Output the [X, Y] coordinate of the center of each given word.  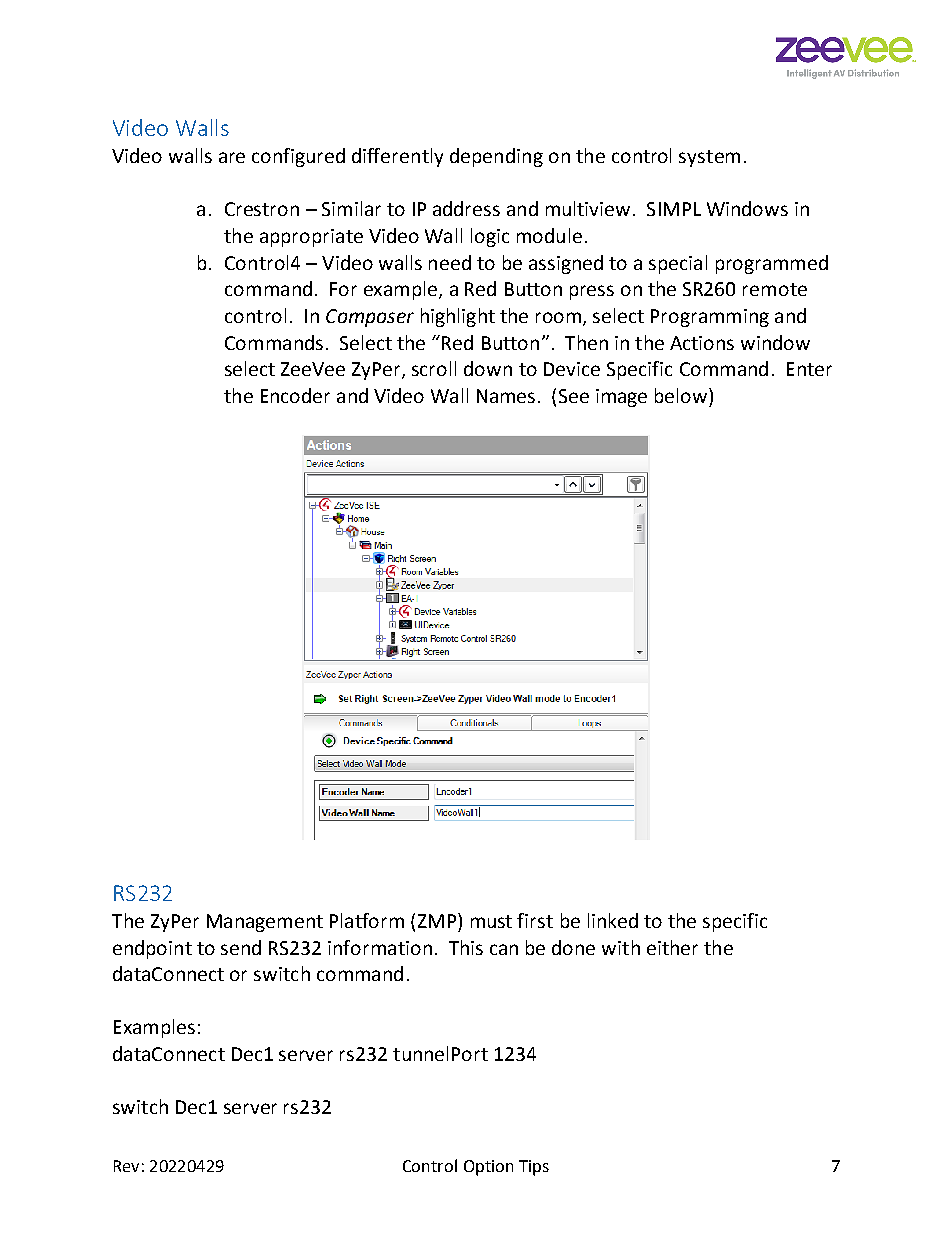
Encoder [295, 395]
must [491, 921]
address [466, 208]
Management [265, 923]
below [682, 395]
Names [506, 396]
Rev [126, 1166]
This [466, 947]
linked [613, 920]
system [709, 158]
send [241, 947]
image [621, 398]
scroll [434, 368]
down [488, 368]
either [672, 947]
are [232, 157]
